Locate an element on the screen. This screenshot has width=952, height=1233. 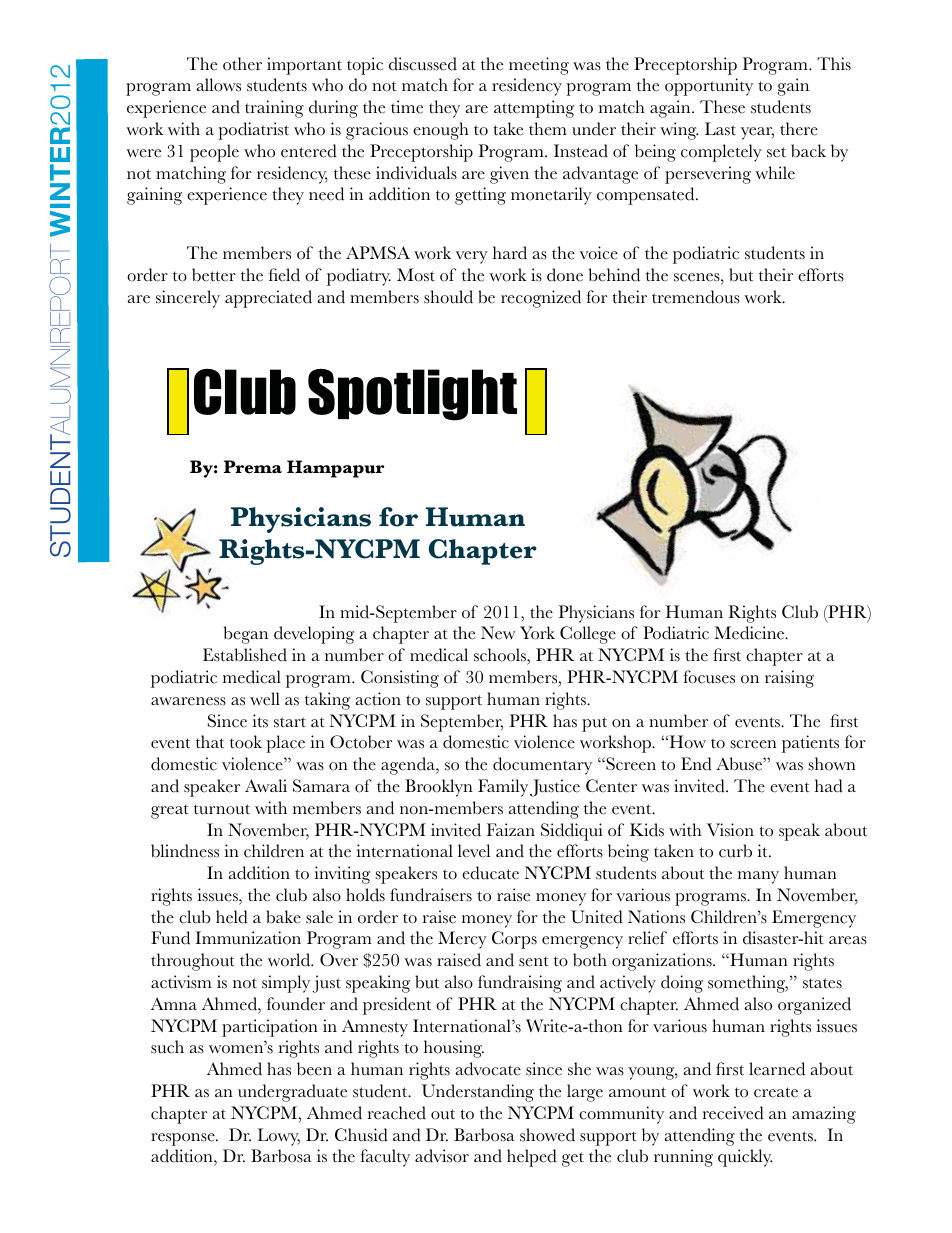
response is located at coordinates (184, 1139).
